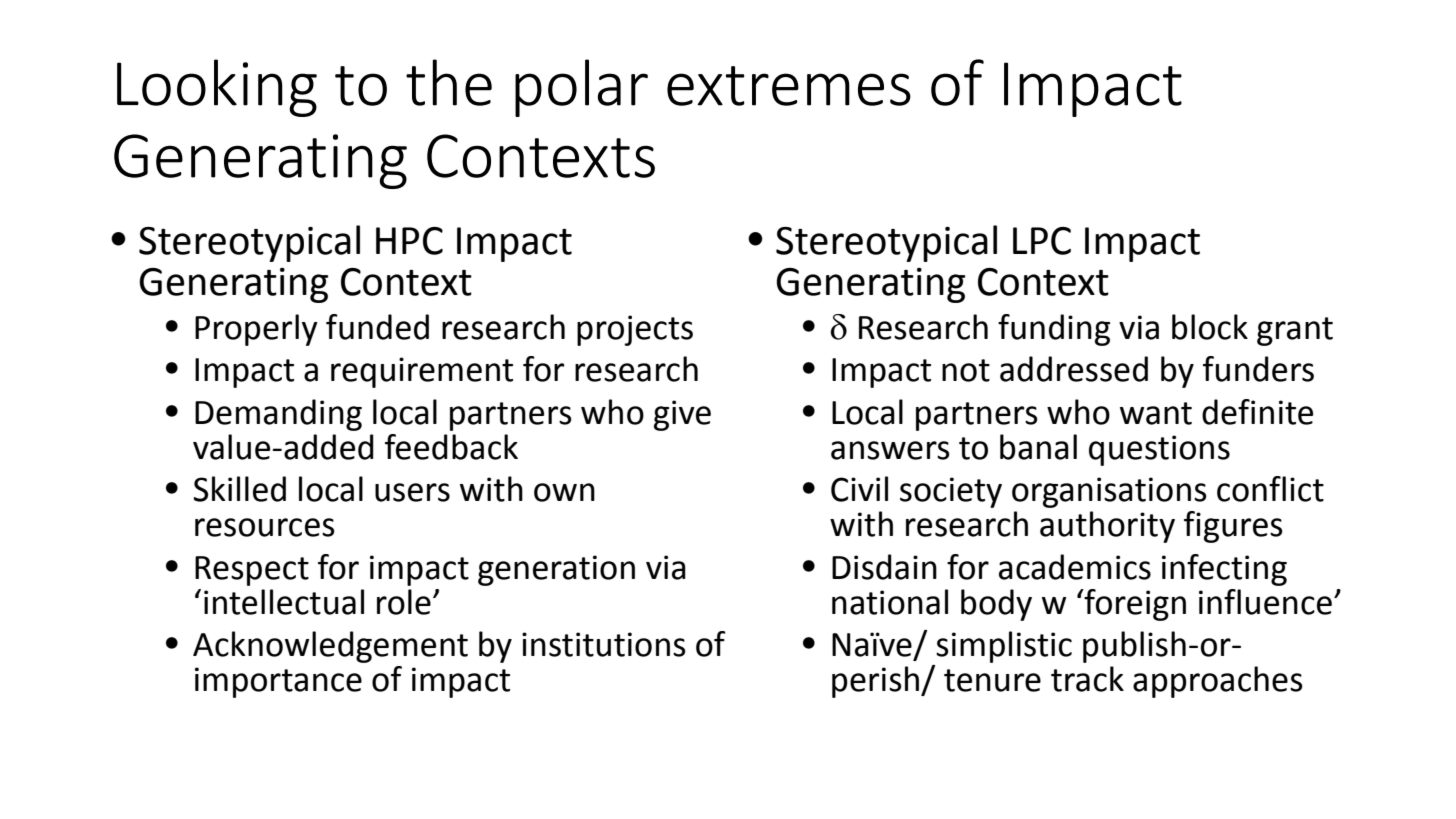  Describe the element at coordinates (789, 86) in the page. I see `extremes` at that location.
